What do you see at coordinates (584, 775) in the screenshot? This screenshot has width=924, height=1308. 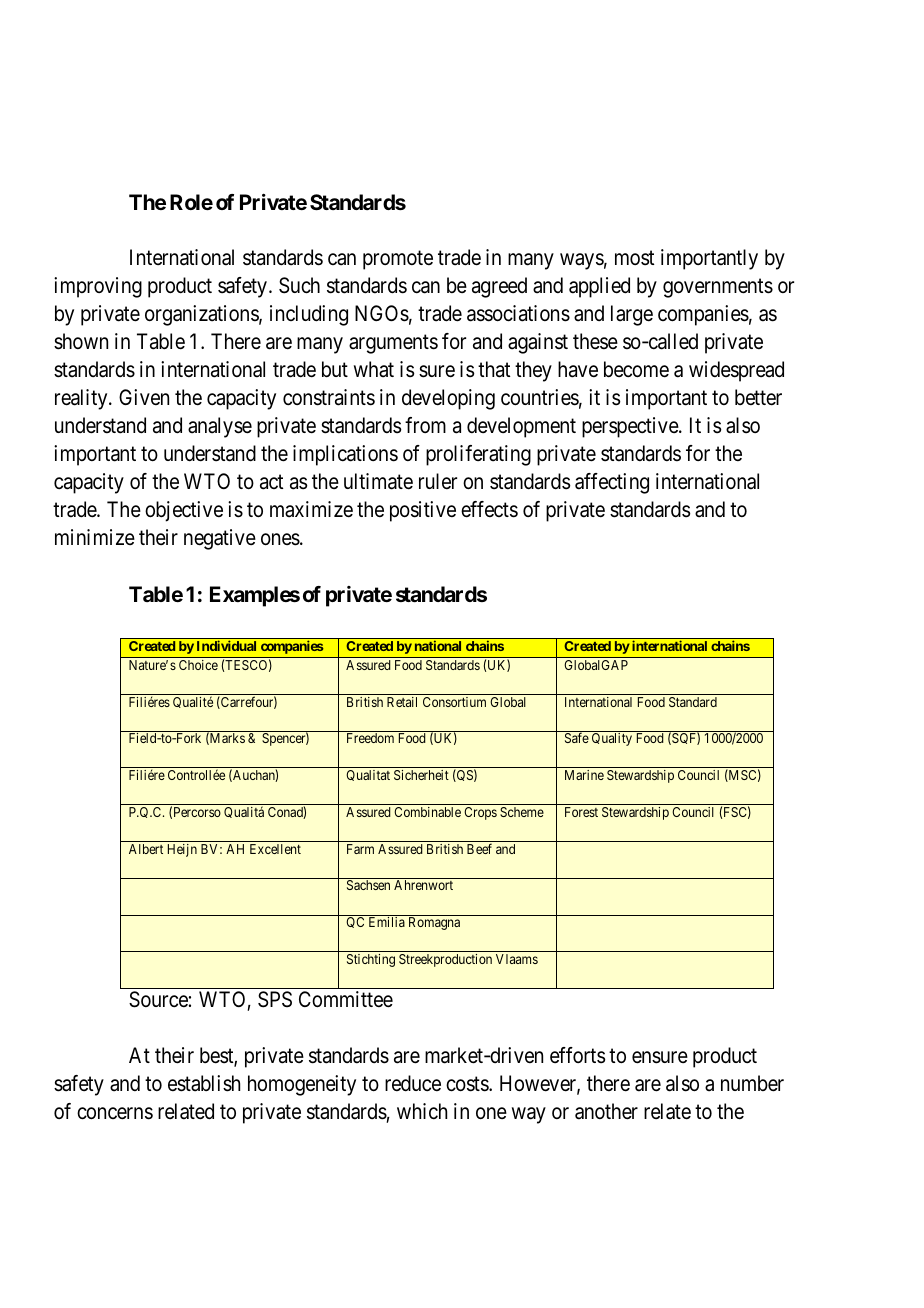 I see `Marine` at bounding box center [584, 775].
